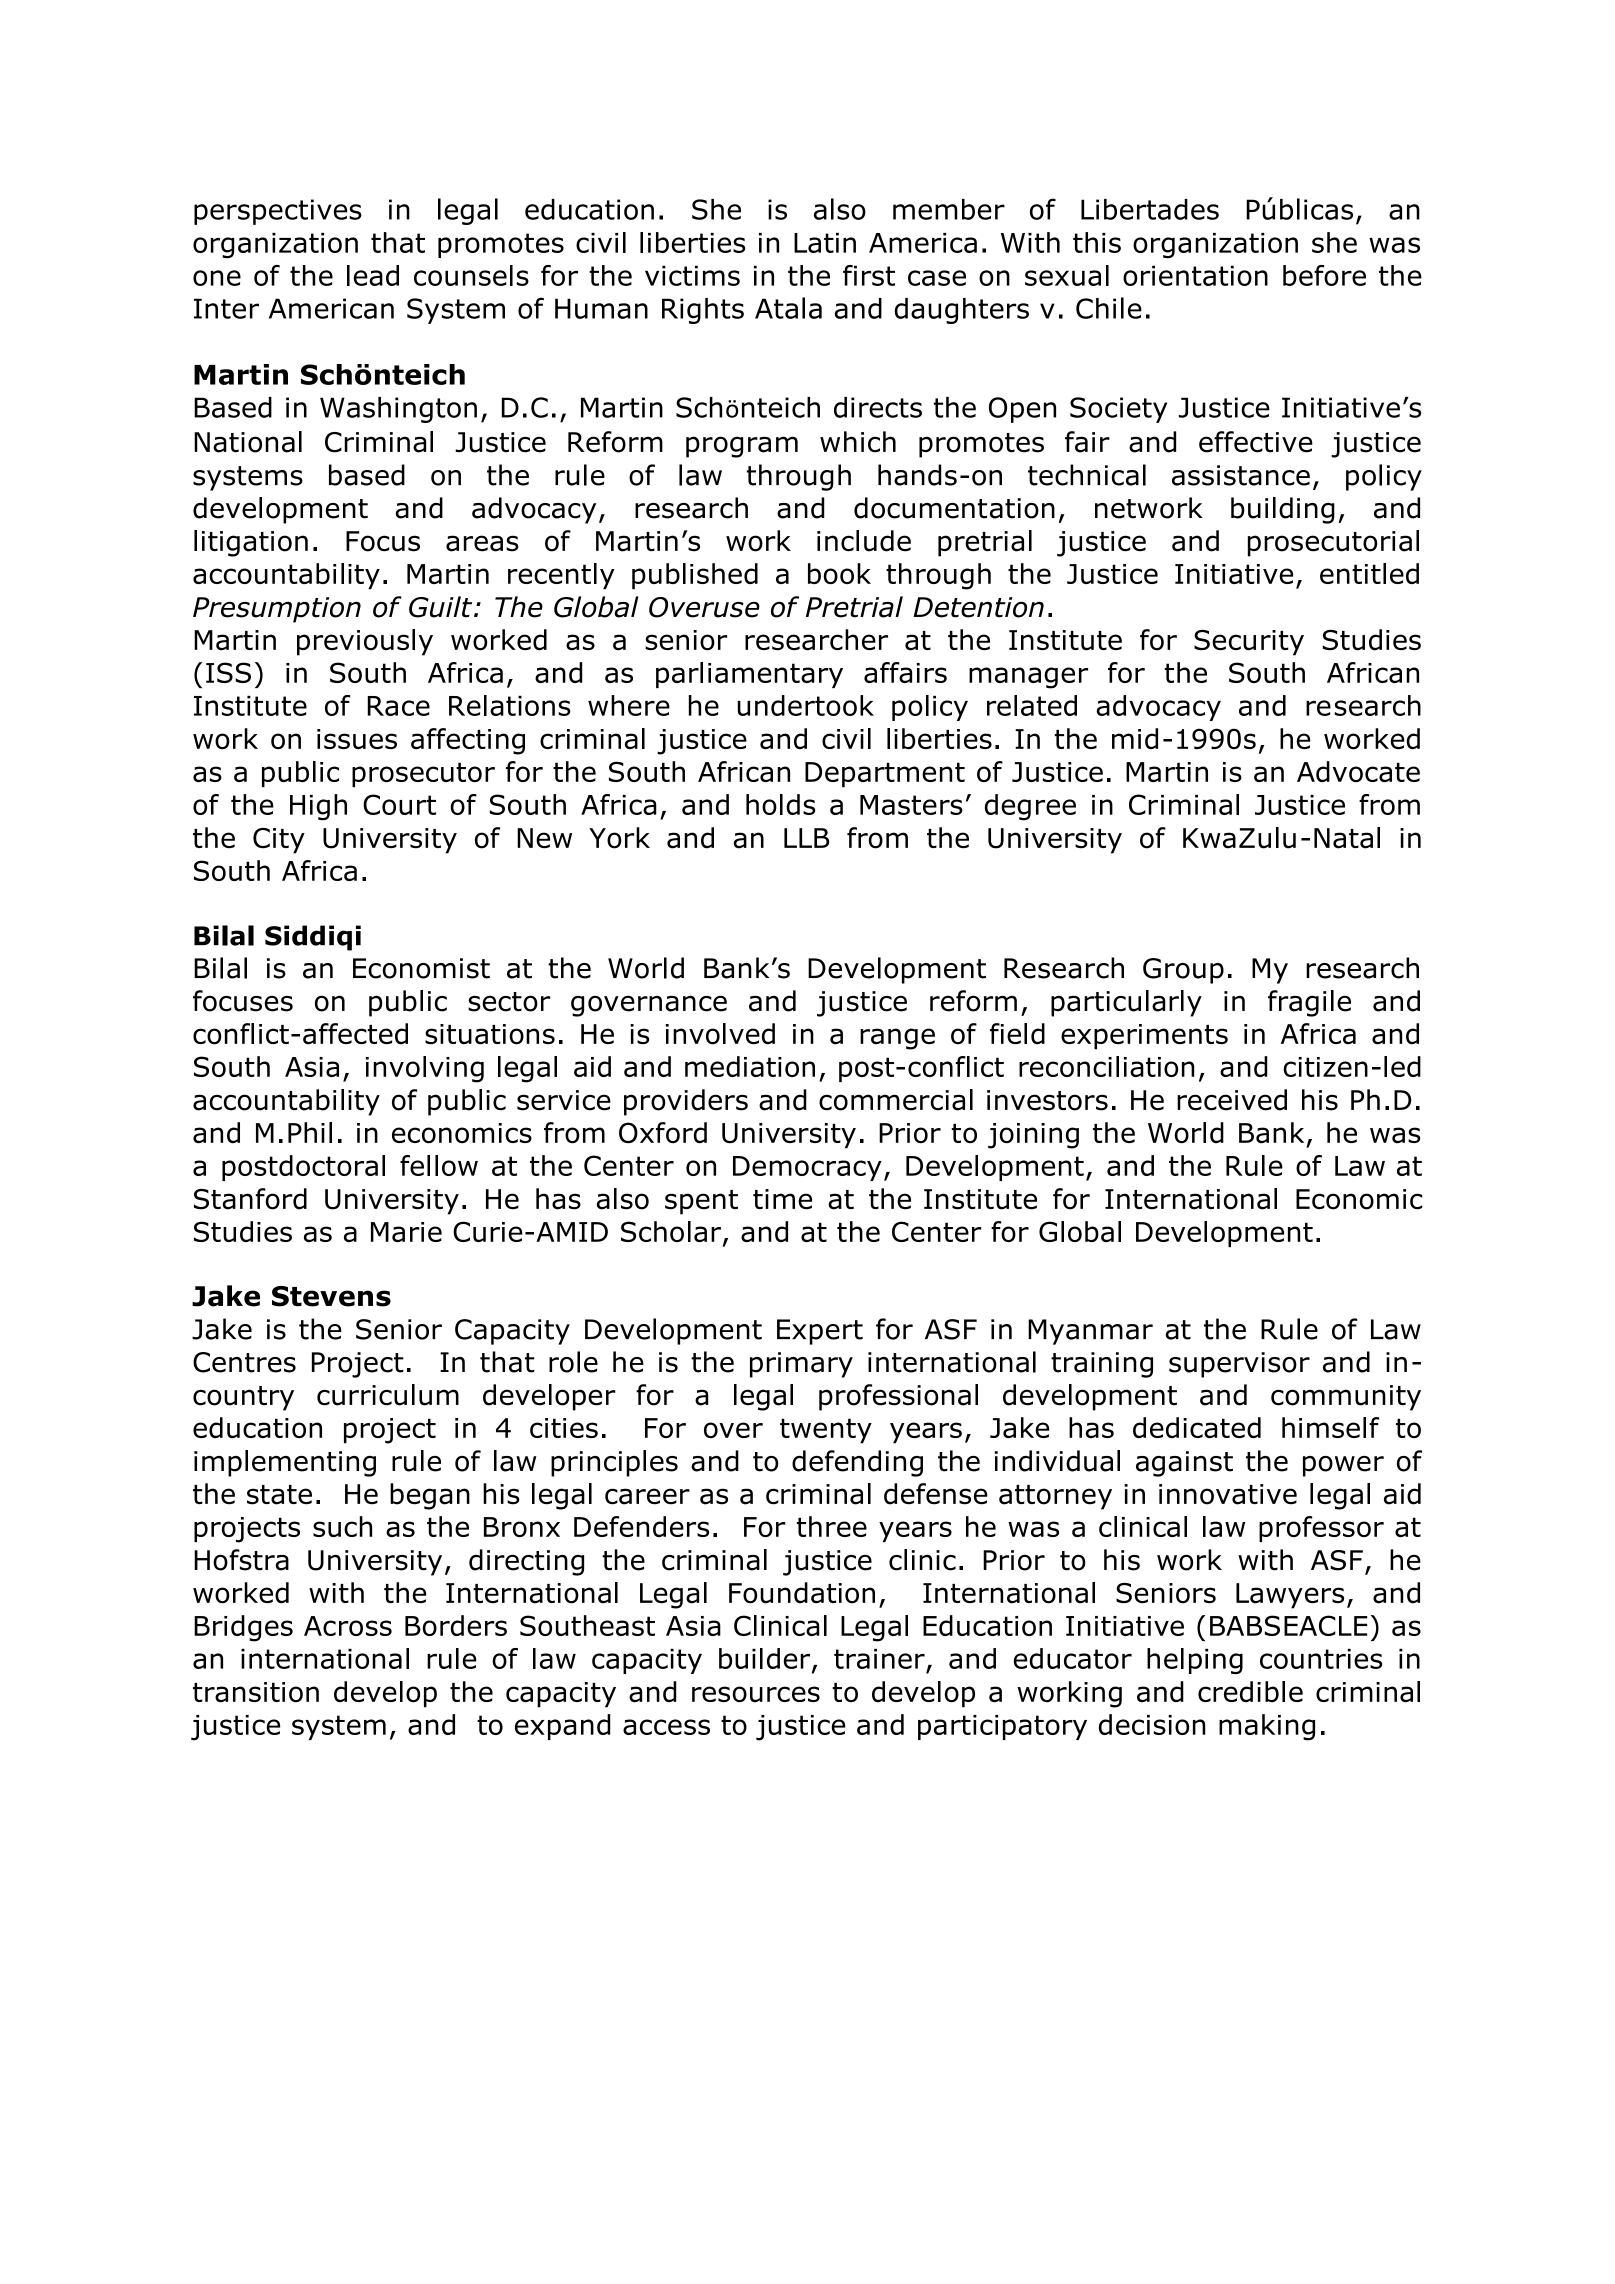  I want to click on Latin, so click(825, 243).
